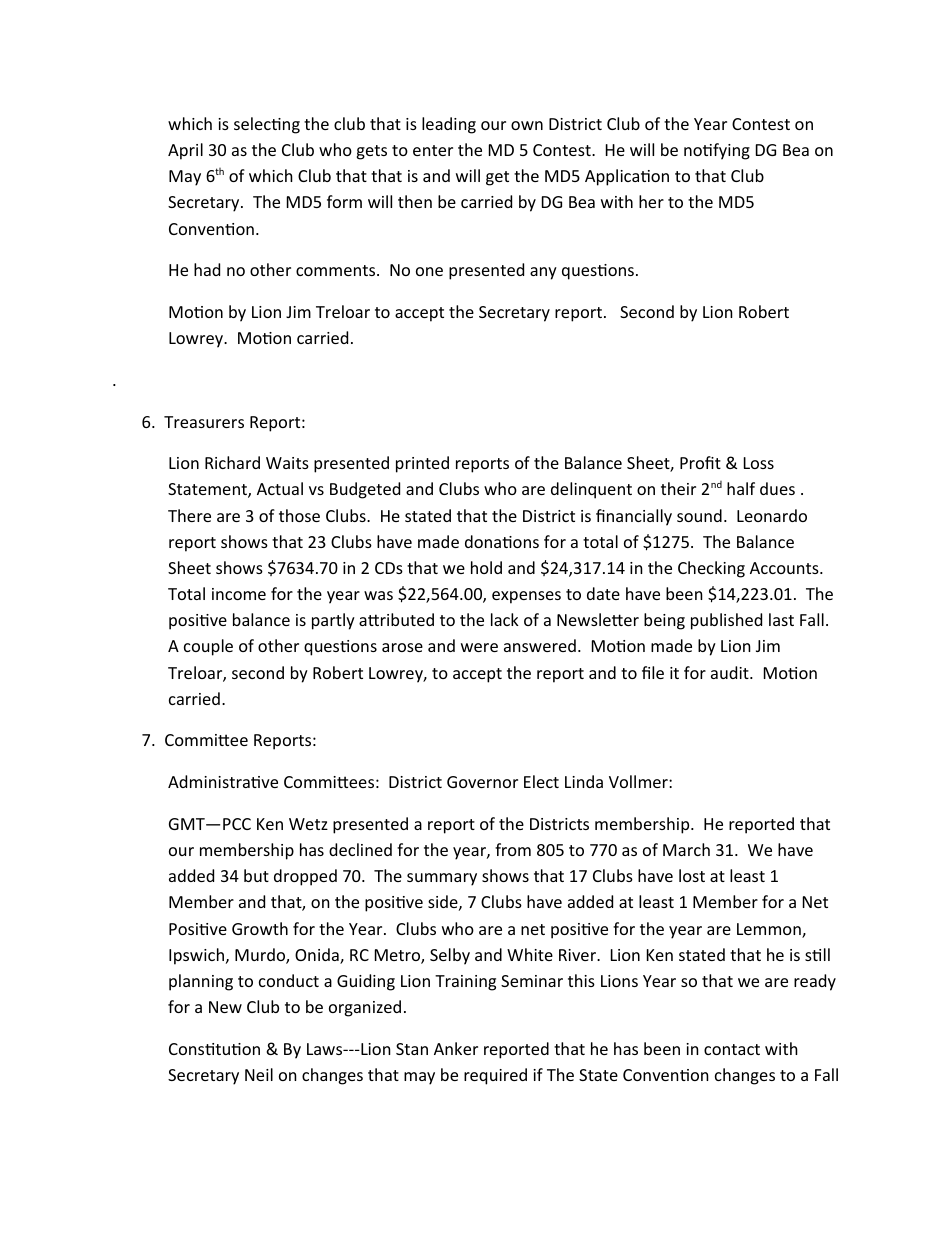  What do you see at coordinates (717, 151) in the screenshot?
I see `notifying` at bounding box center [717, 151].
